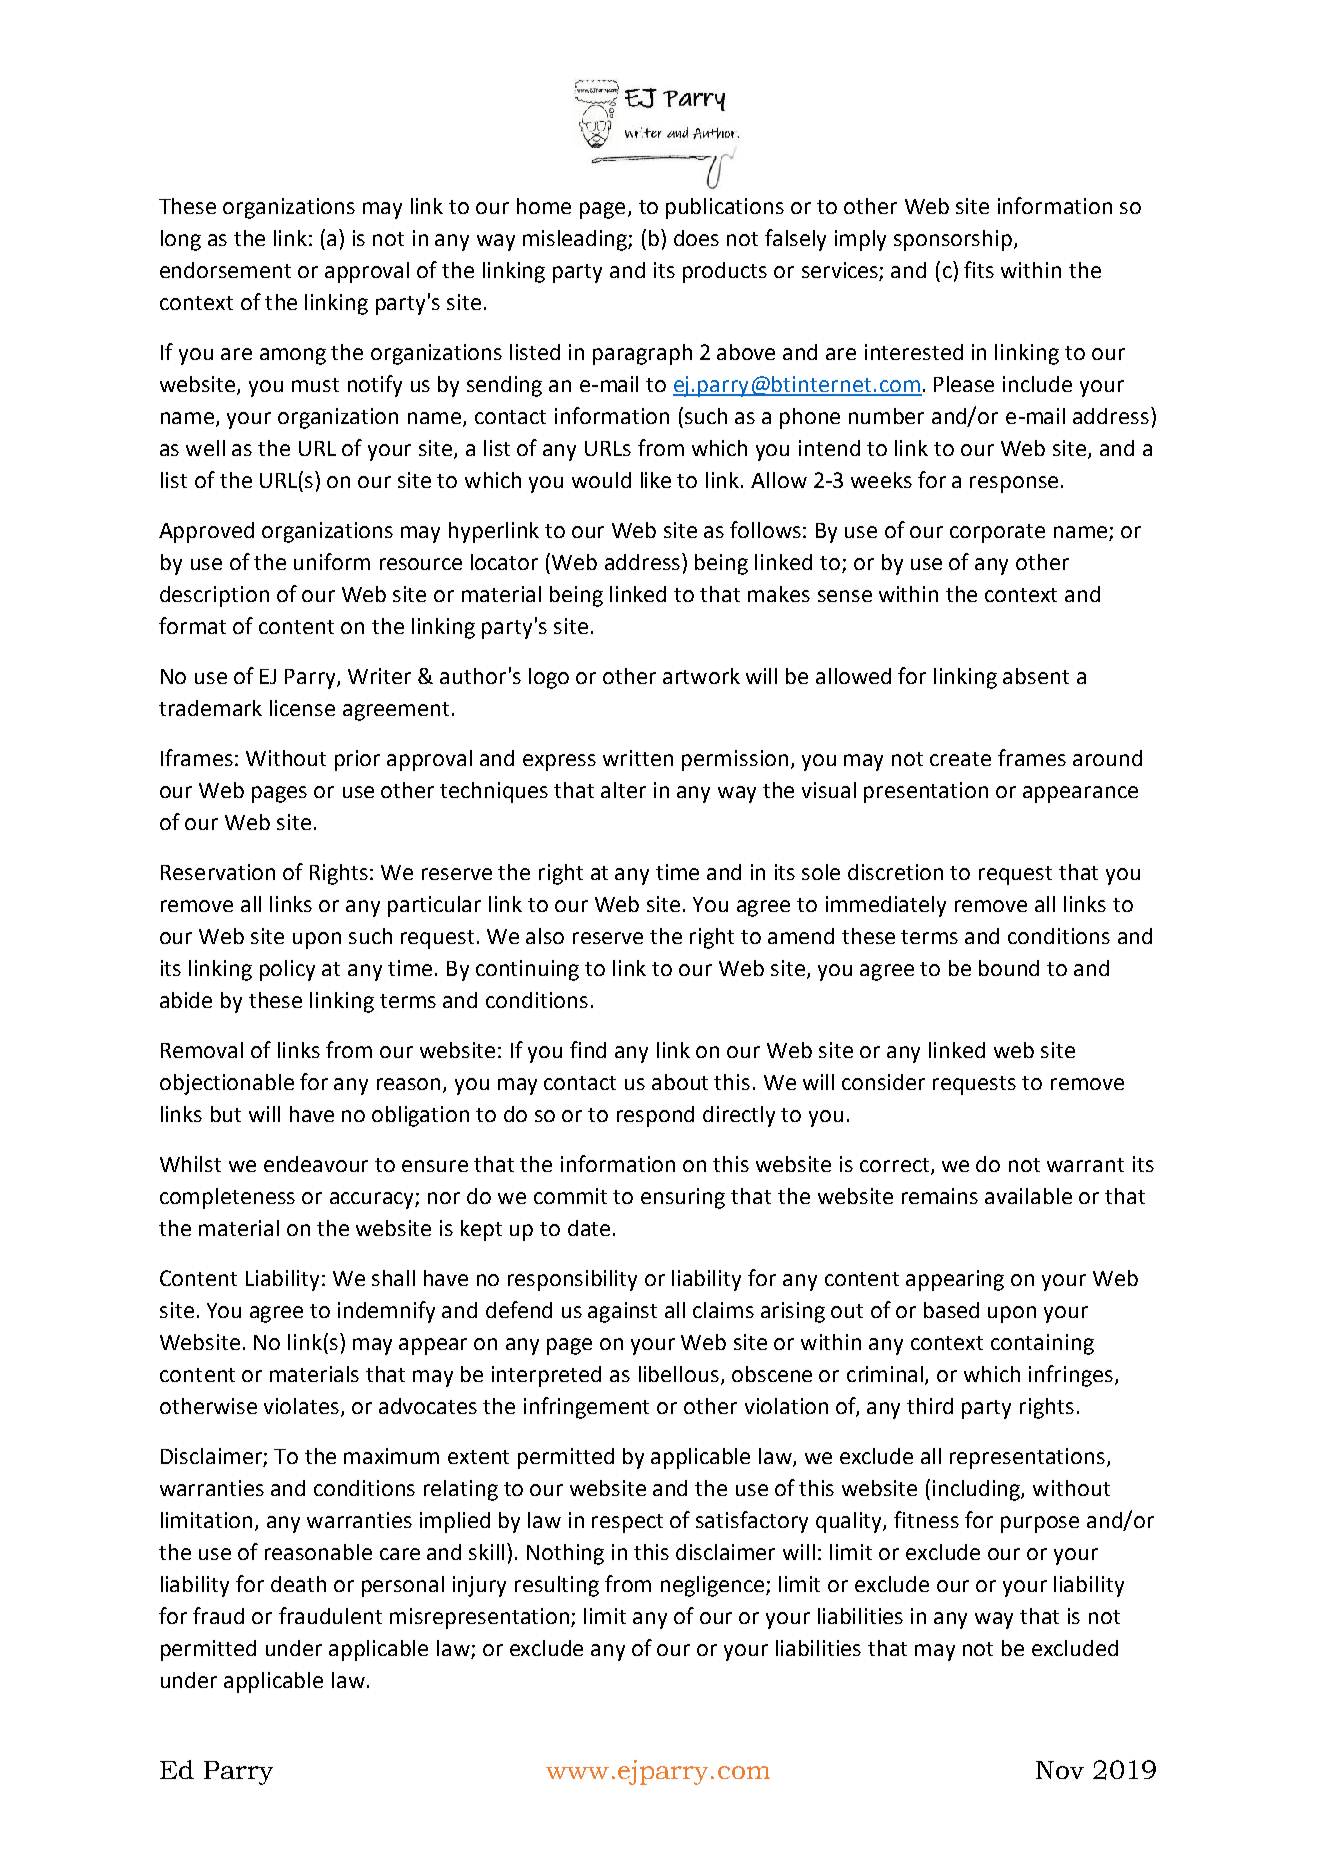 Image resolution: width=1317 pixels, height=1863 pixels. Describe the element at coordinates (1028, 1196) in the screenshot. I see `available` at that location.
